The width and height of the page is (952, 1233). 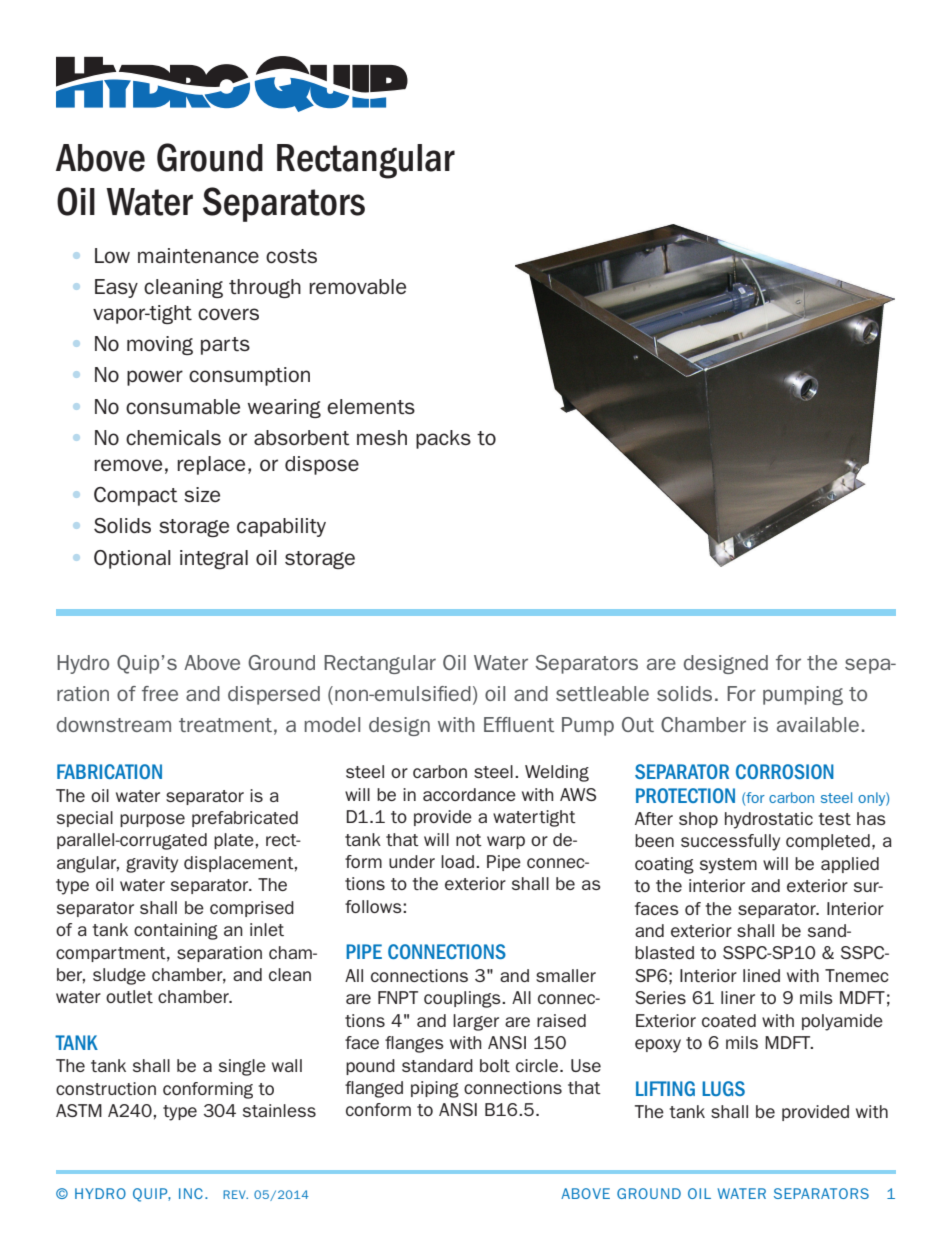 I want to click on treatment, so click(x=225, y=725).
